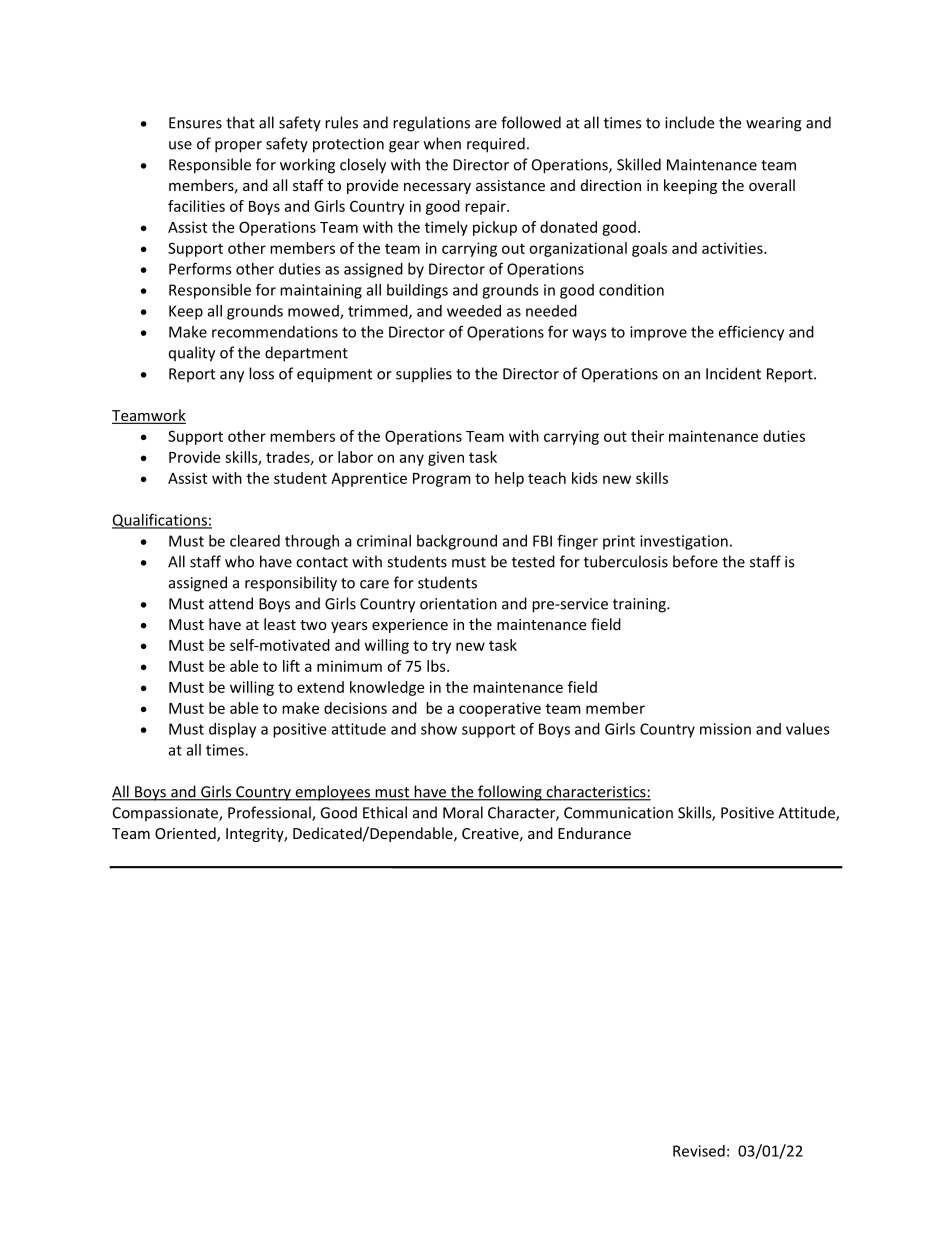 This screenshot has width=952, height=1233. I want to click on before, so click(695, 561).
